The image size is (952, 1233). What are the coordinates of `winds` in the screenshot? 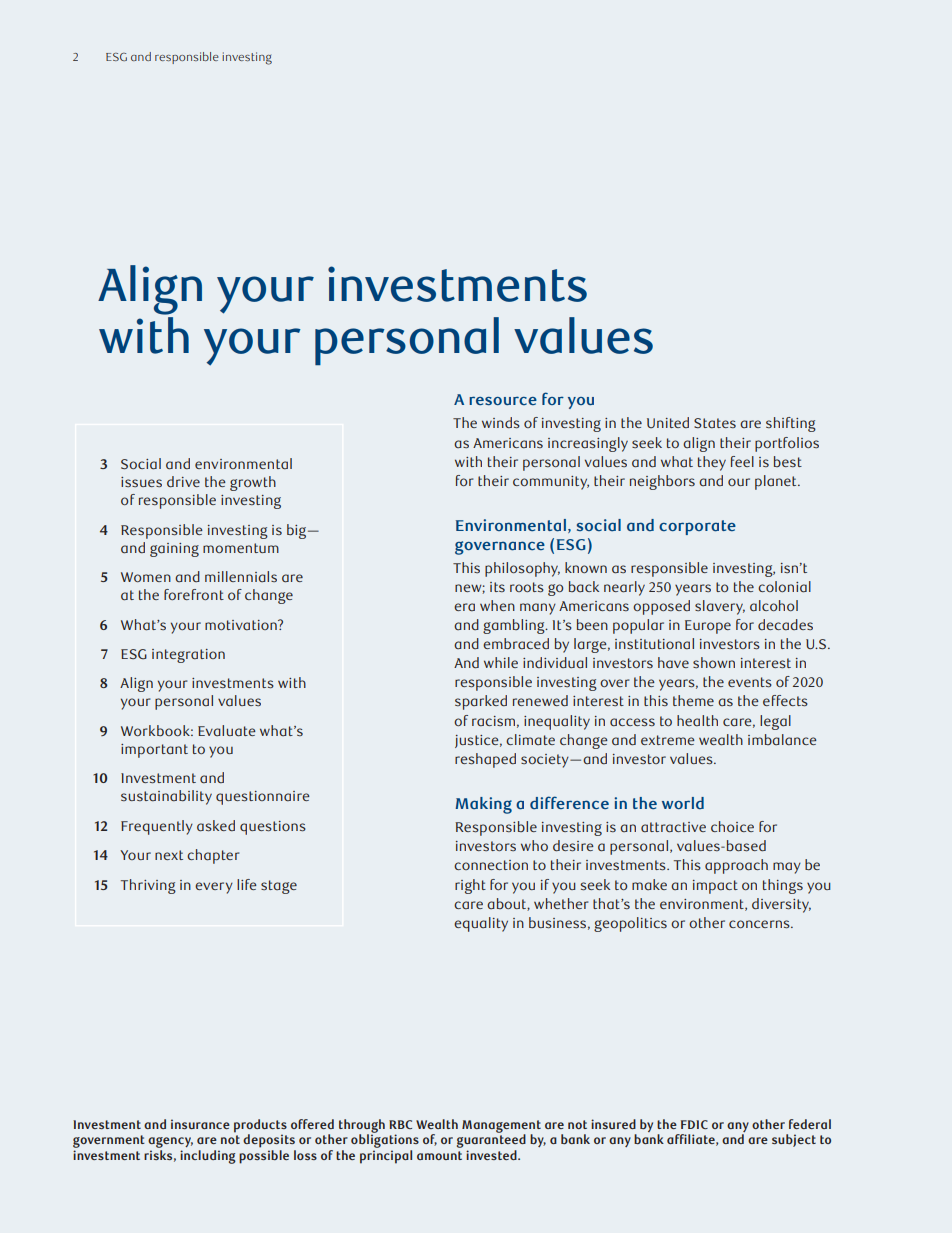 It's located at (501, 423).
